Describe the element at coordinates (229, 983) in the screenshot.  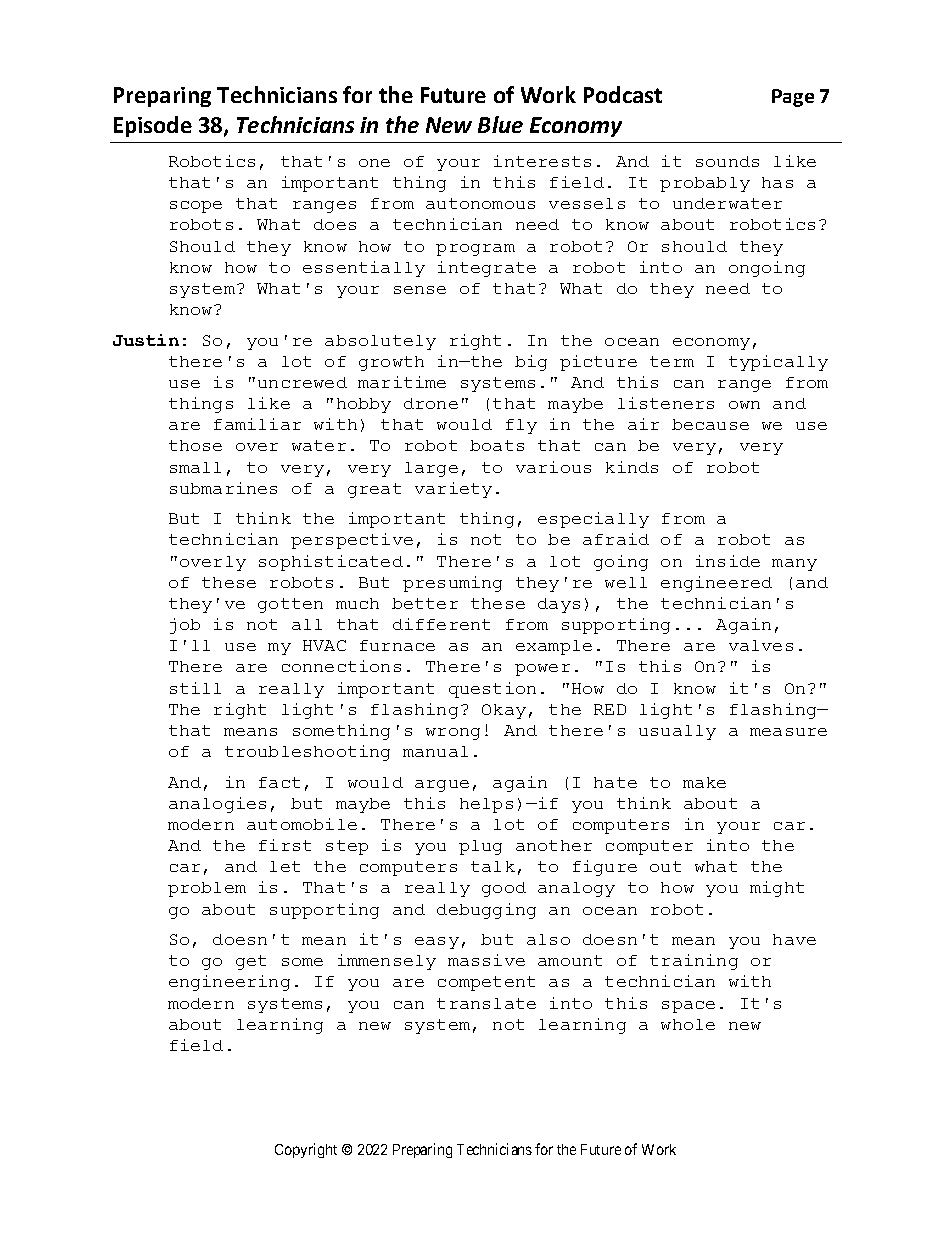
I see `engineering` at that location.
